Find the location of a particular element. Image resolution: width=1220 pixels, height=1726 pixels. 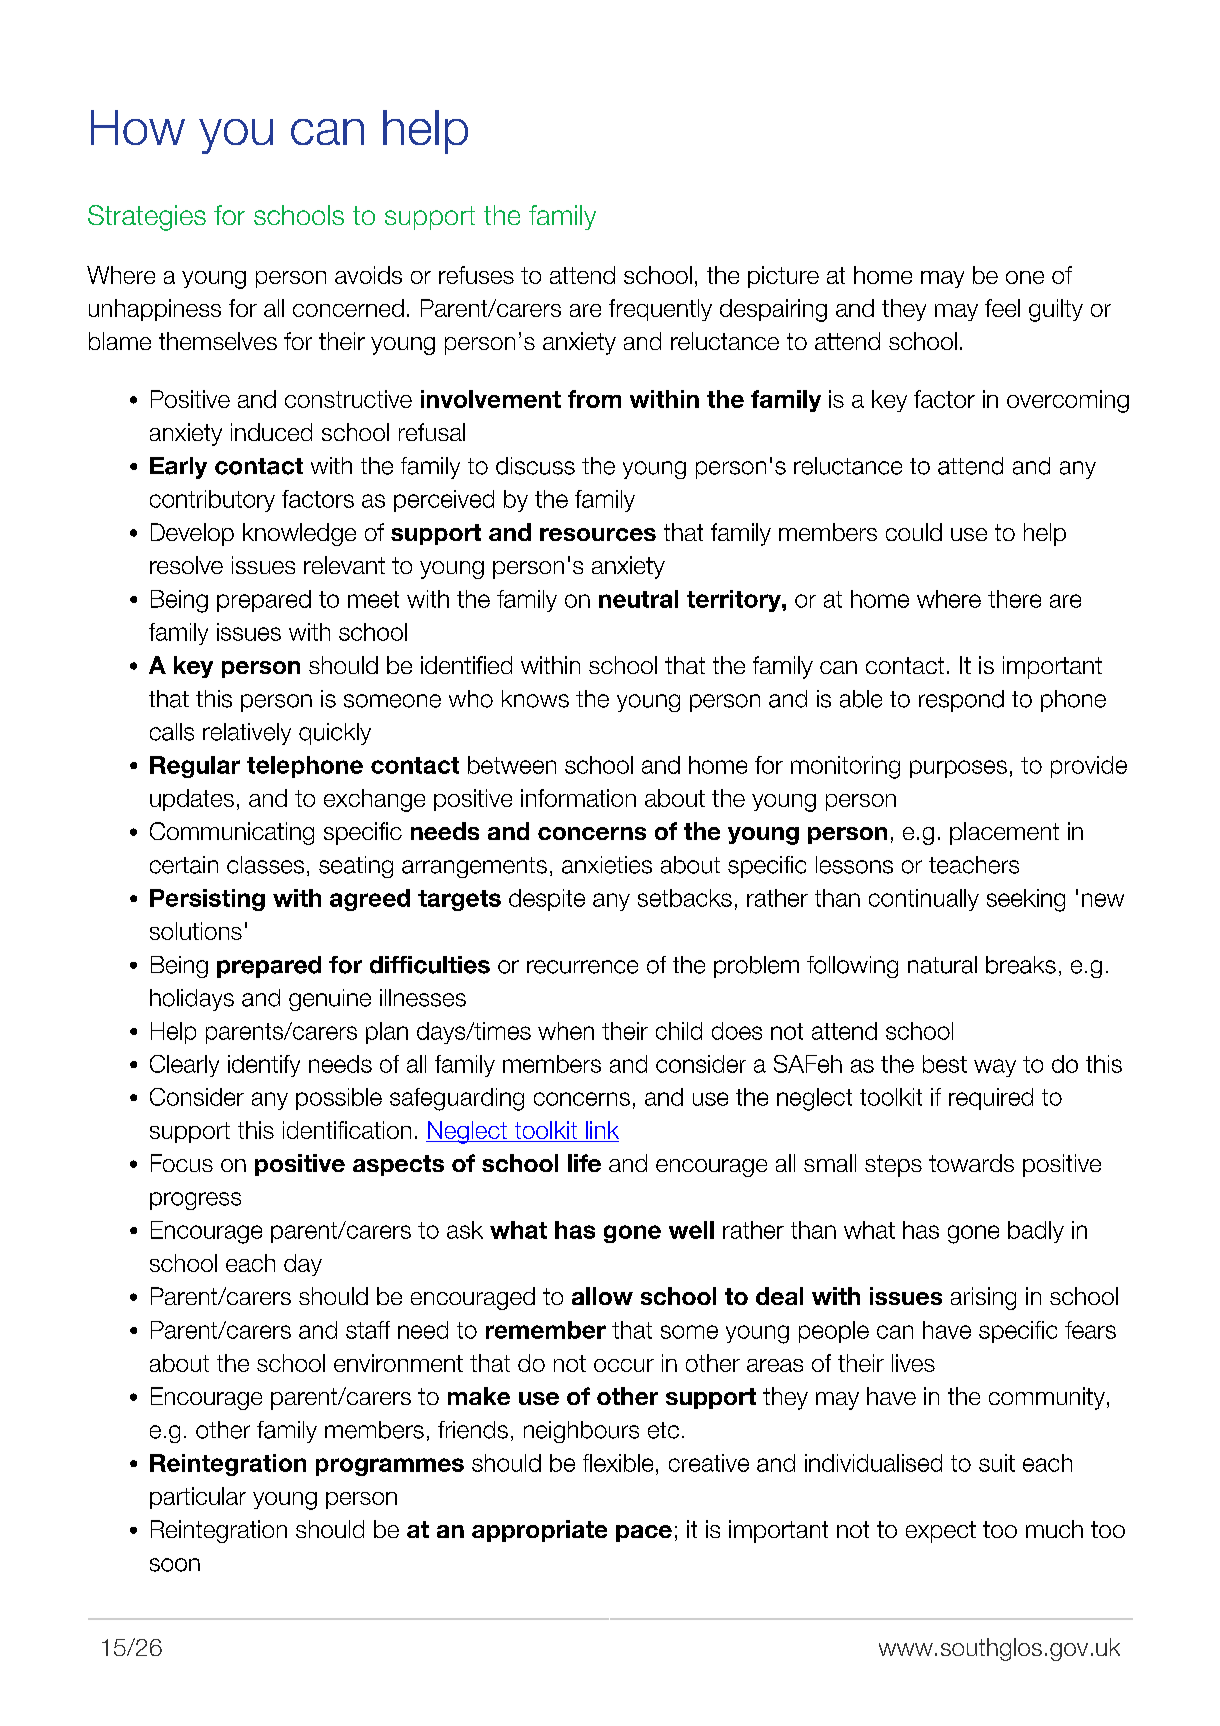

life is located at coordinates (584, 1163).
